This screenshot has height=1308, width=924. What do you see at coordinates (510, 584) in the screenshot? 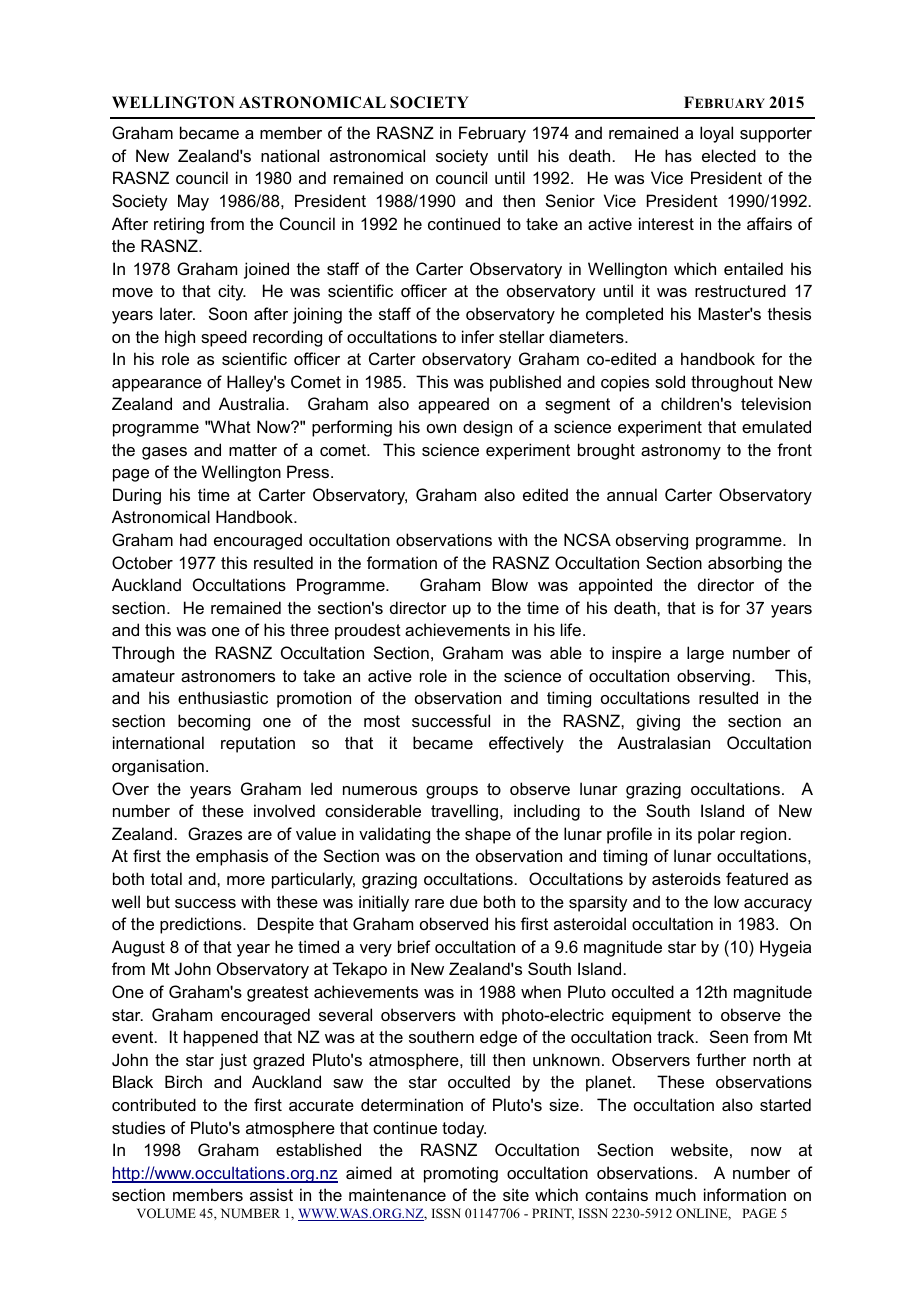
I see `Blow` at bounding box center [510, 584].
